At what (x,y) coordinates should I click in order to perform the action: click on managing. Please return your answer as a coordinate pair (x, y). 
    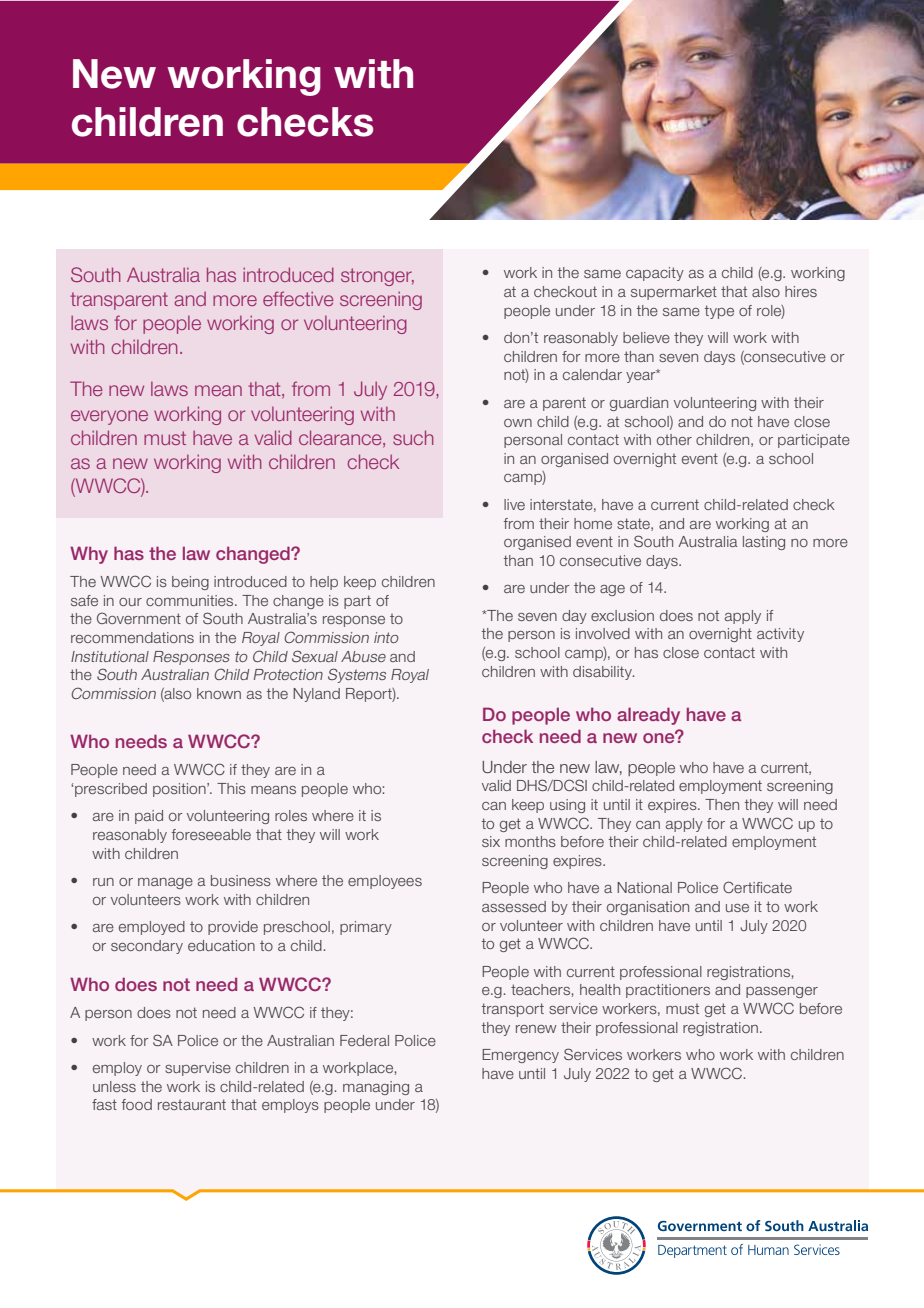
    Looking at the image, I should click on (376, 1088).
